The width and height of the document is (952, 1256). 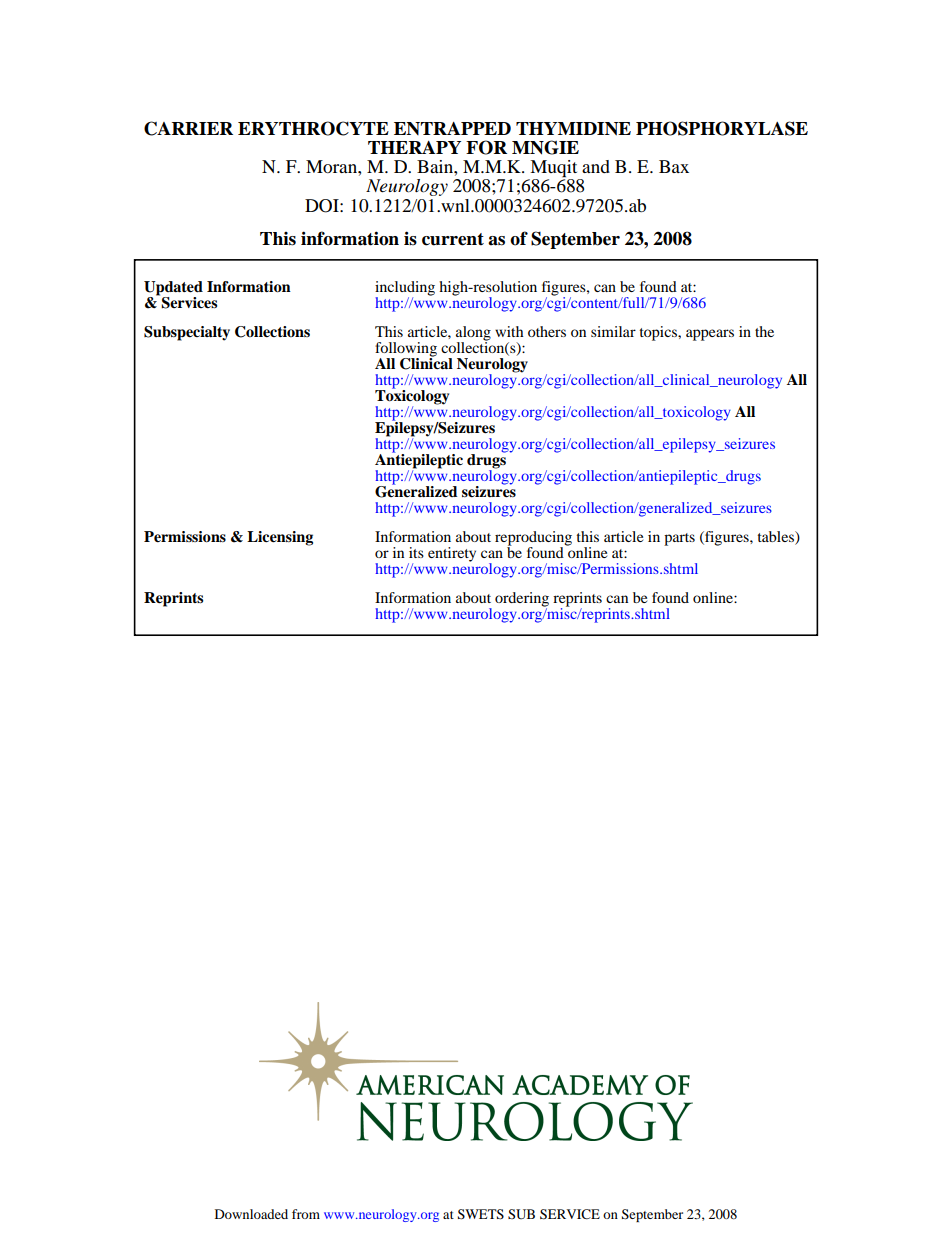 What do you see at coordinates (280, 538) in the document?
I see `Licensing` at bounding box center [280, 538].
